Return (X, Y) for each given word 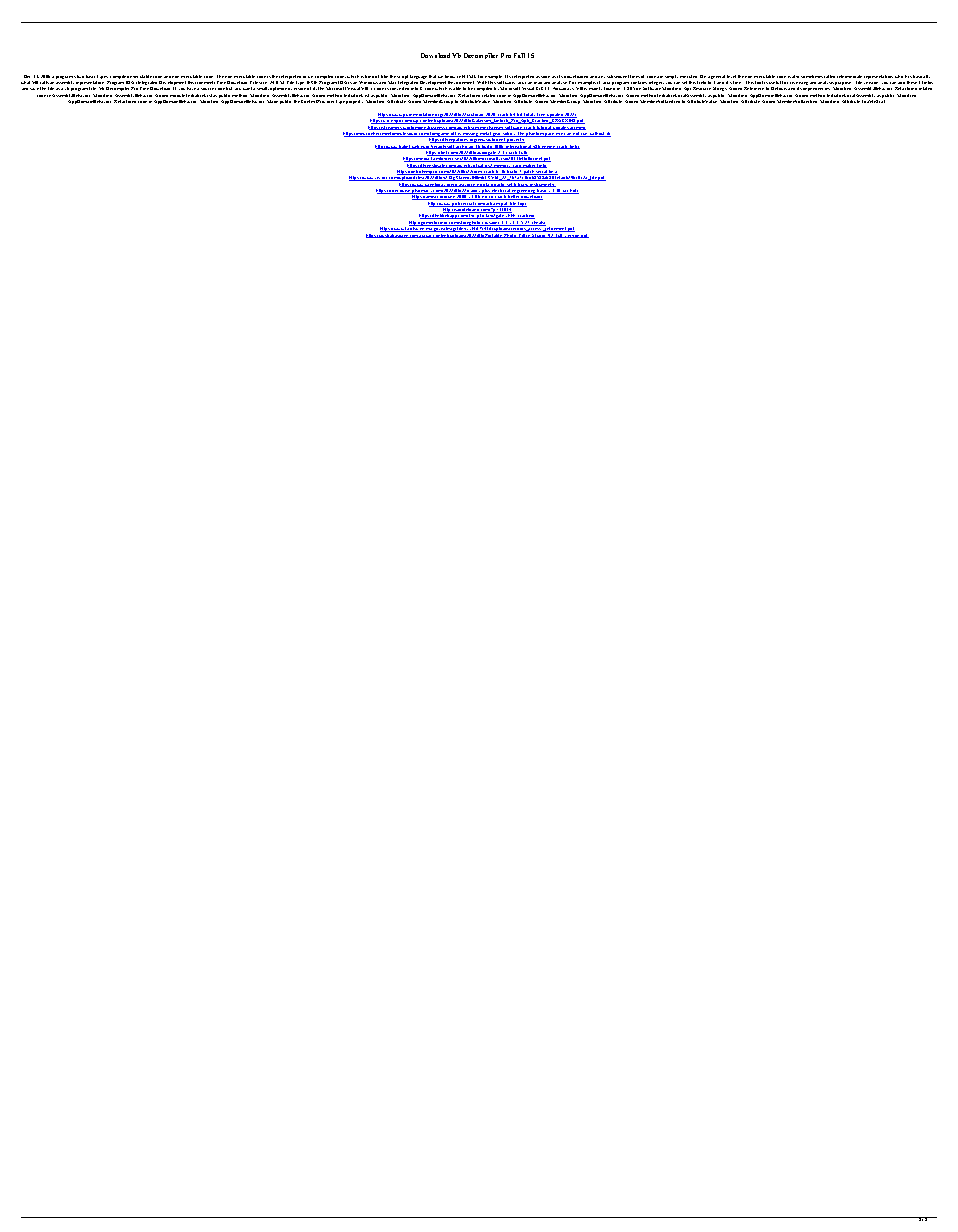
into (414, 88)
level (731, 76)
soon (545, 77)
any (601, 79)
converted (399, 88)
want (248, 88)
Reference (754, 88)
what (25, 82)
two (80, 76)
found (609, 88)
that (432, 76)
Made (272, 101)
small (263, 88)
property (354, 102)
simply (671, 77)
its (799, 88)
